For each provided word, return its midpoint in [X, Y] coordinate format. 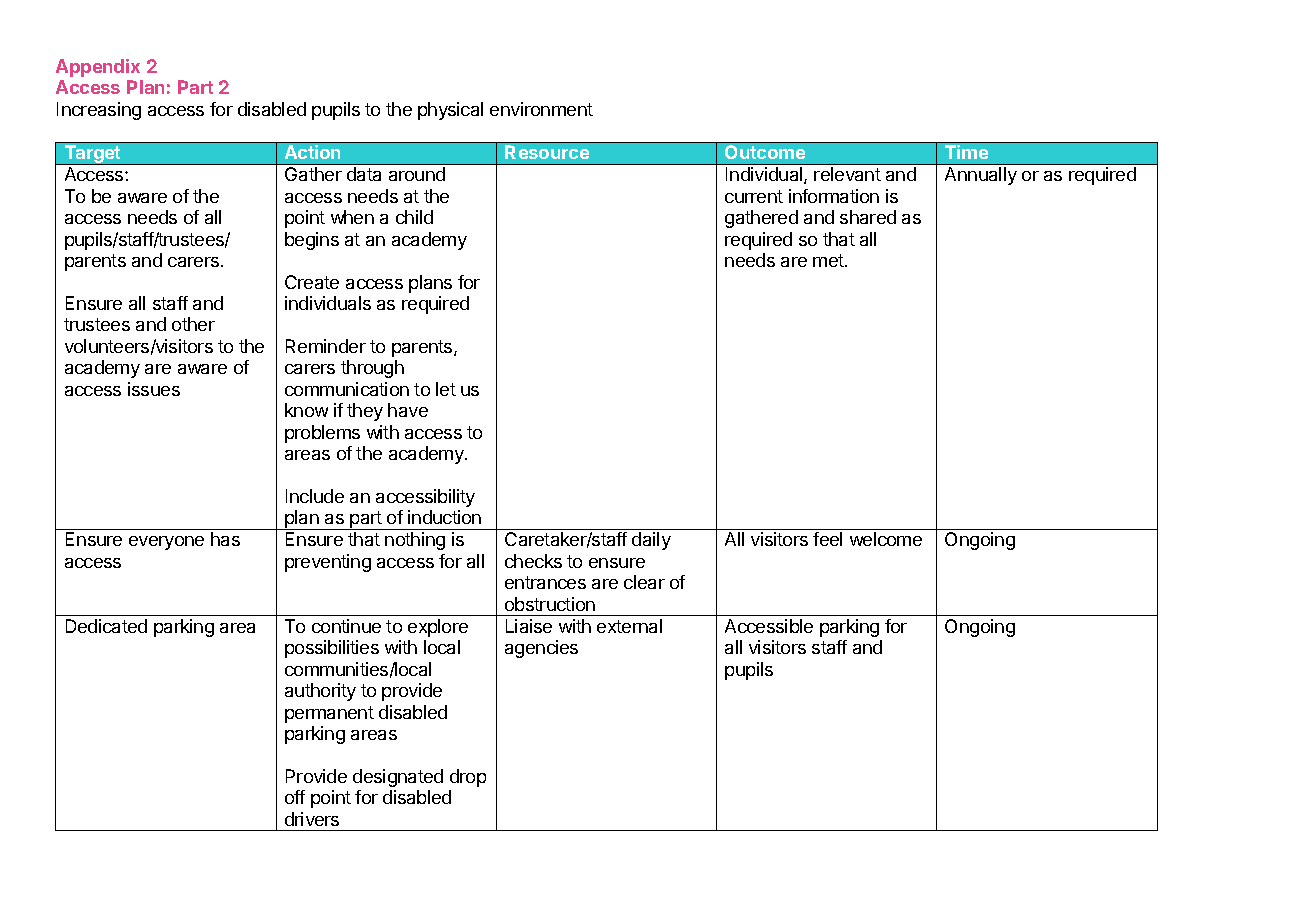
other [193, 324]
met [829, 260]
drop [468, 778]
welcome [886, 539]
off [295, 797]
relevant [847, 174]
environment [541, 109]
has [225, 539]
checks [533, 561]
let [446, 389]
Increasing [99, 111]
